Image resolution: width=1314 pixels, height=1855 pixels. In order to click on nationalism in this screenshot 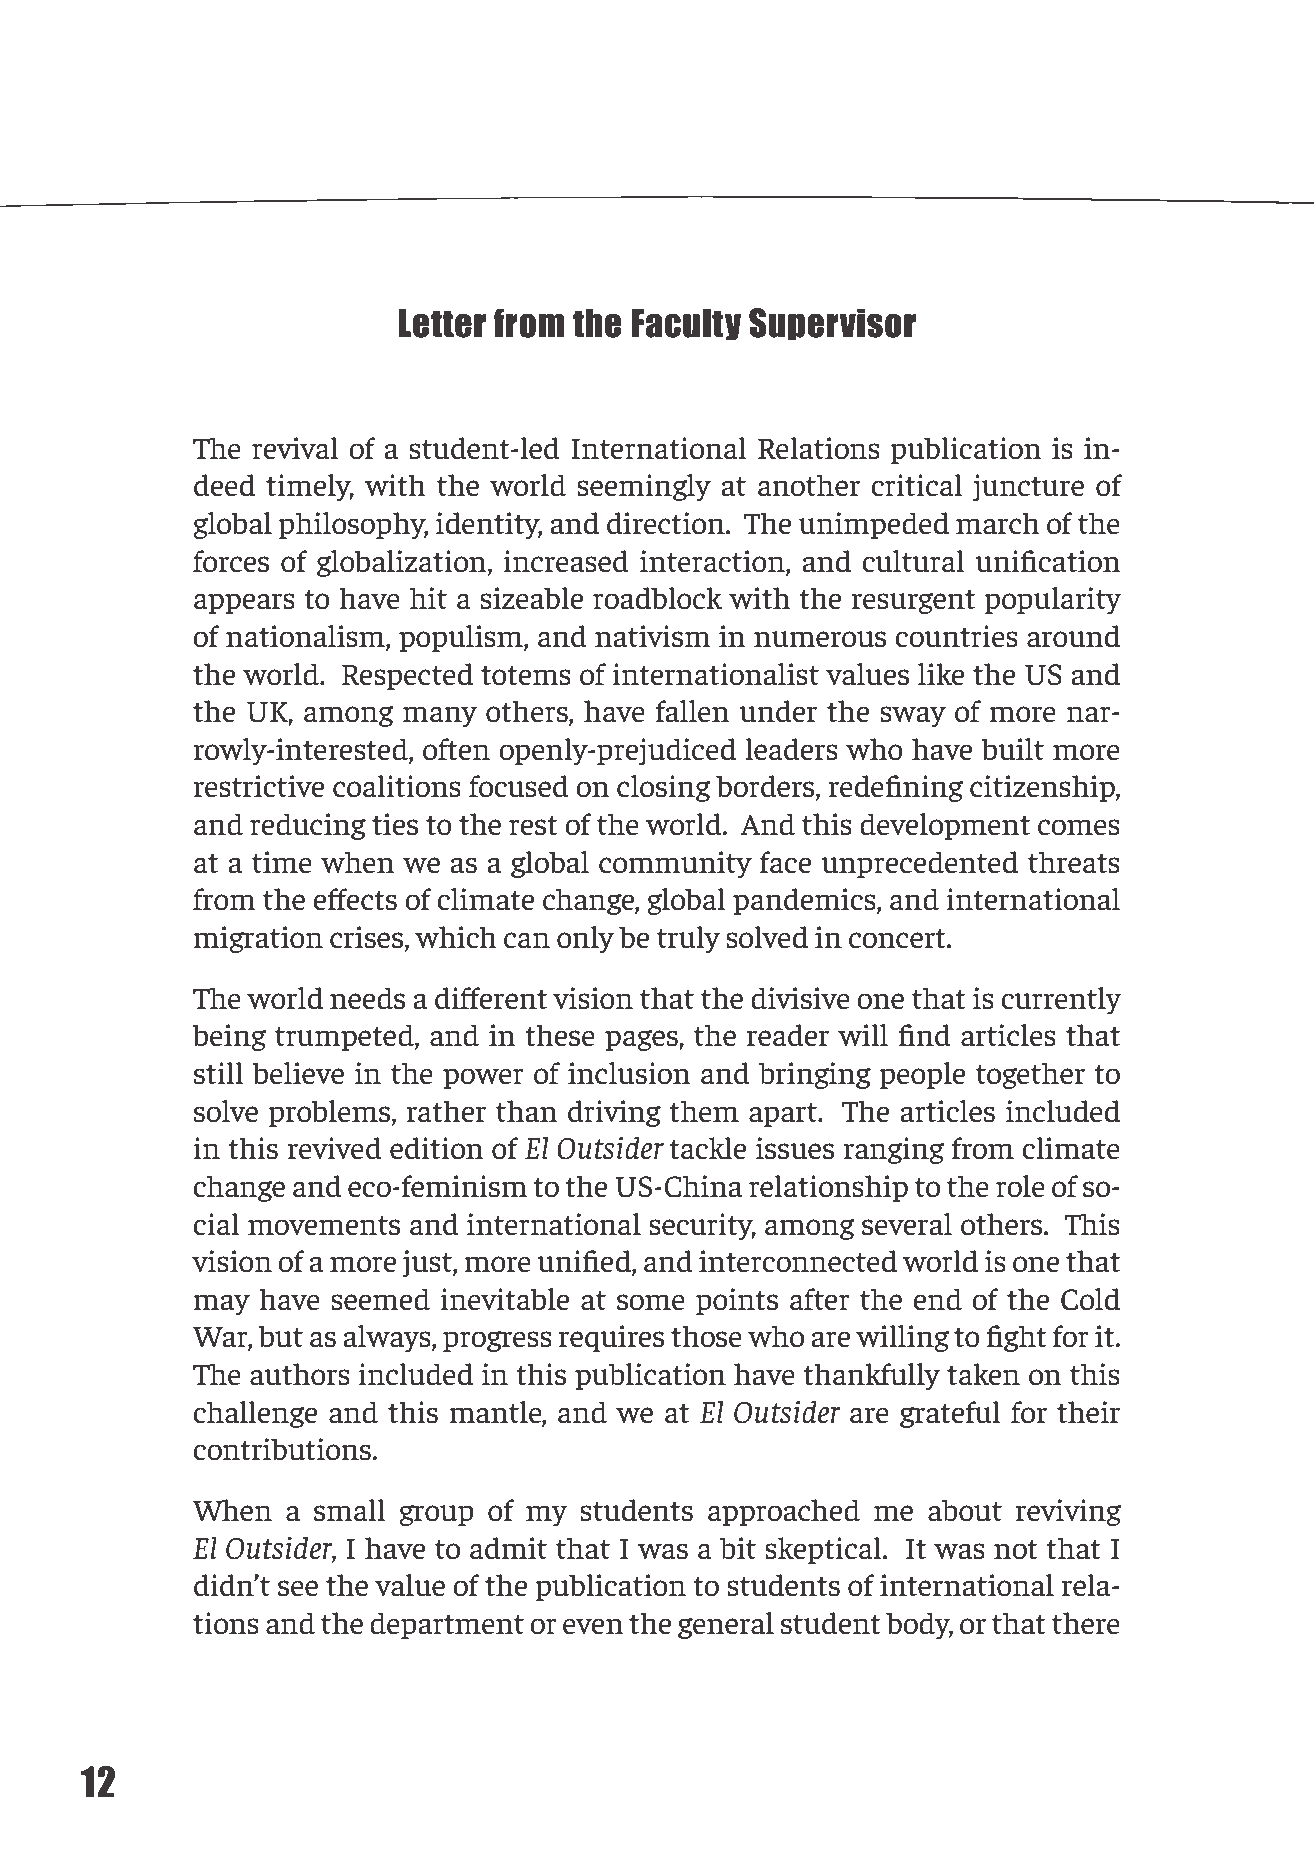, I will do `click(306, 637)`.
